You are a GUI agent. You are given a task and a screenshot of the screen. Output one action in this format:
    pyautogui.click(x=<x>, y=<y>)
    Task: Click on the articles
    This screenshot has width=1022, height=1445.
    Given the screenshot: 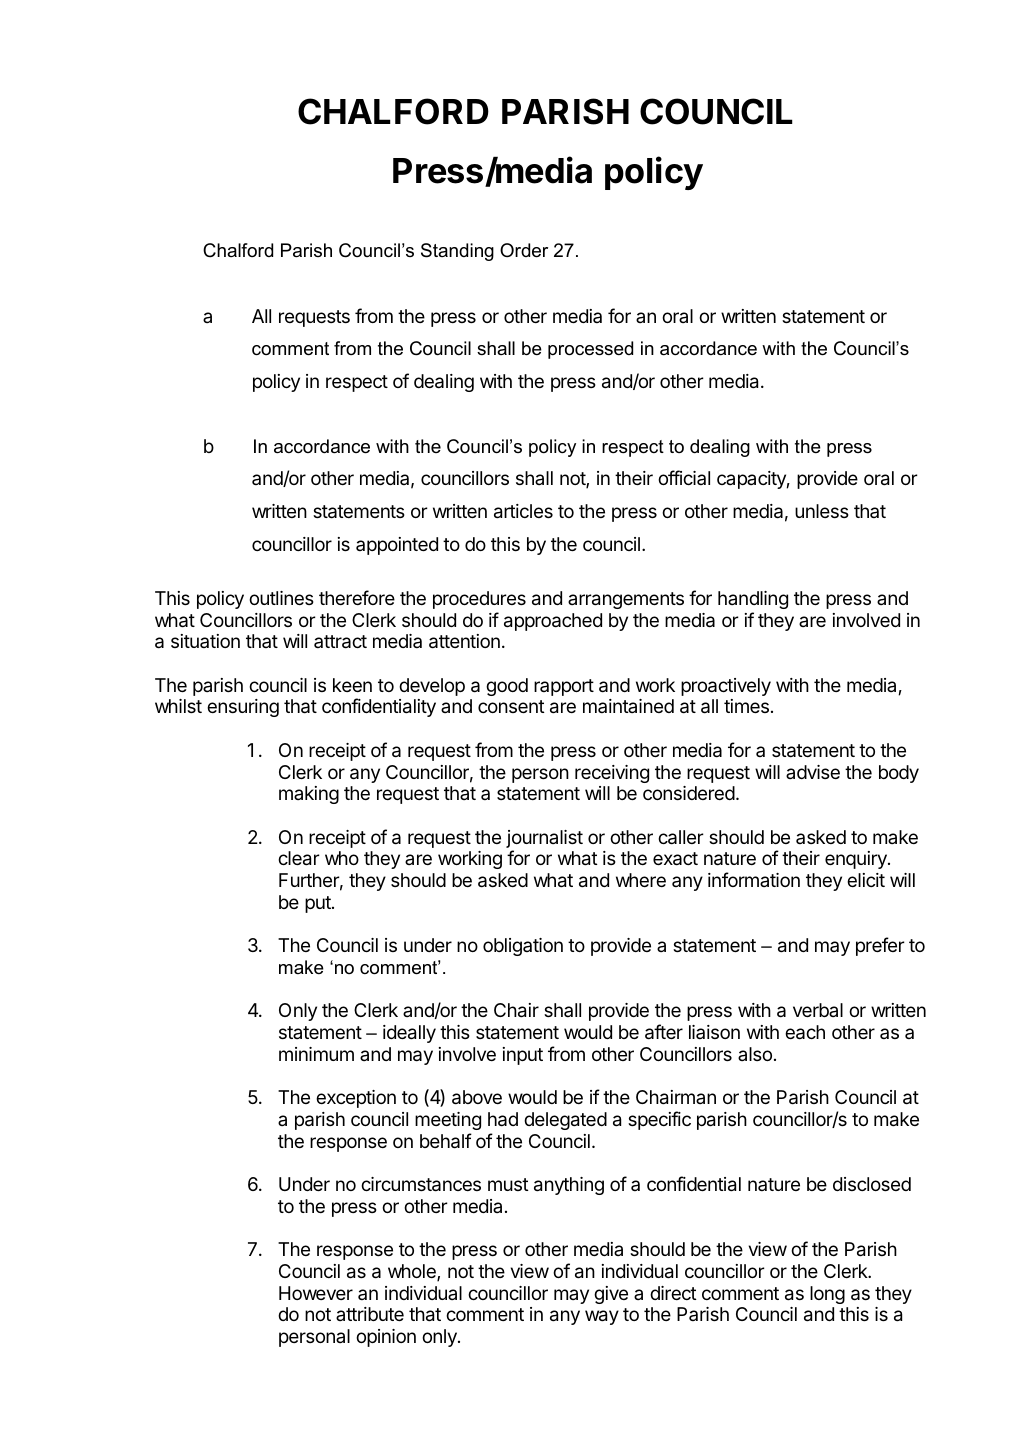 What is the action you would take?
    pyautogui.click(x=523, y=511)
